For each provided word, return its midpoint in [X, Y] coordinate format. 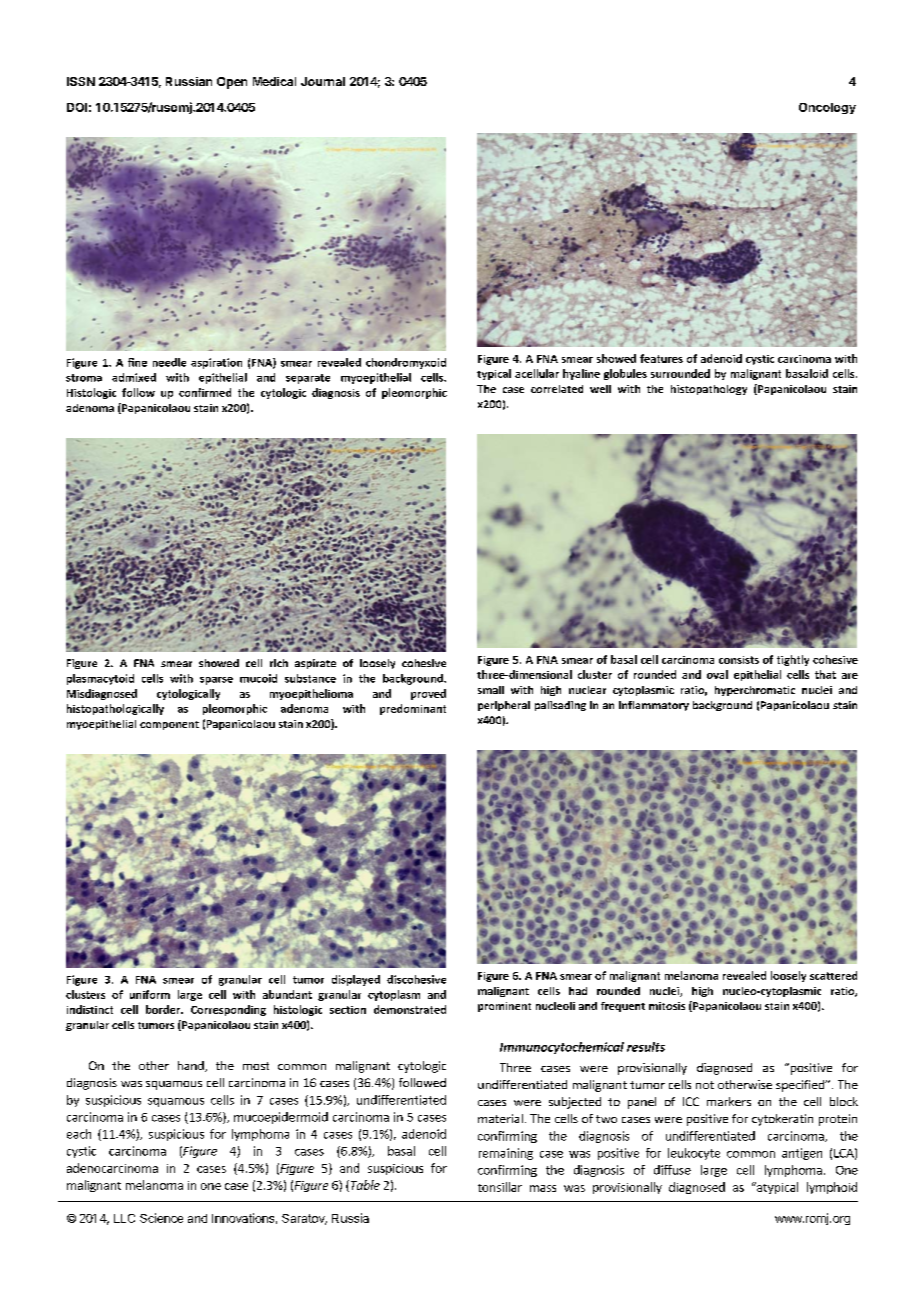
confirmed [205, 392]
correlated [557, 389]
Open [232, 83]
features [661, 358]
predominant [413, 709]
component [169, 725]
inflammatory [654, 706]
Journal [323, 81]
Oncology [827, 108]
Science [161, 1218]
